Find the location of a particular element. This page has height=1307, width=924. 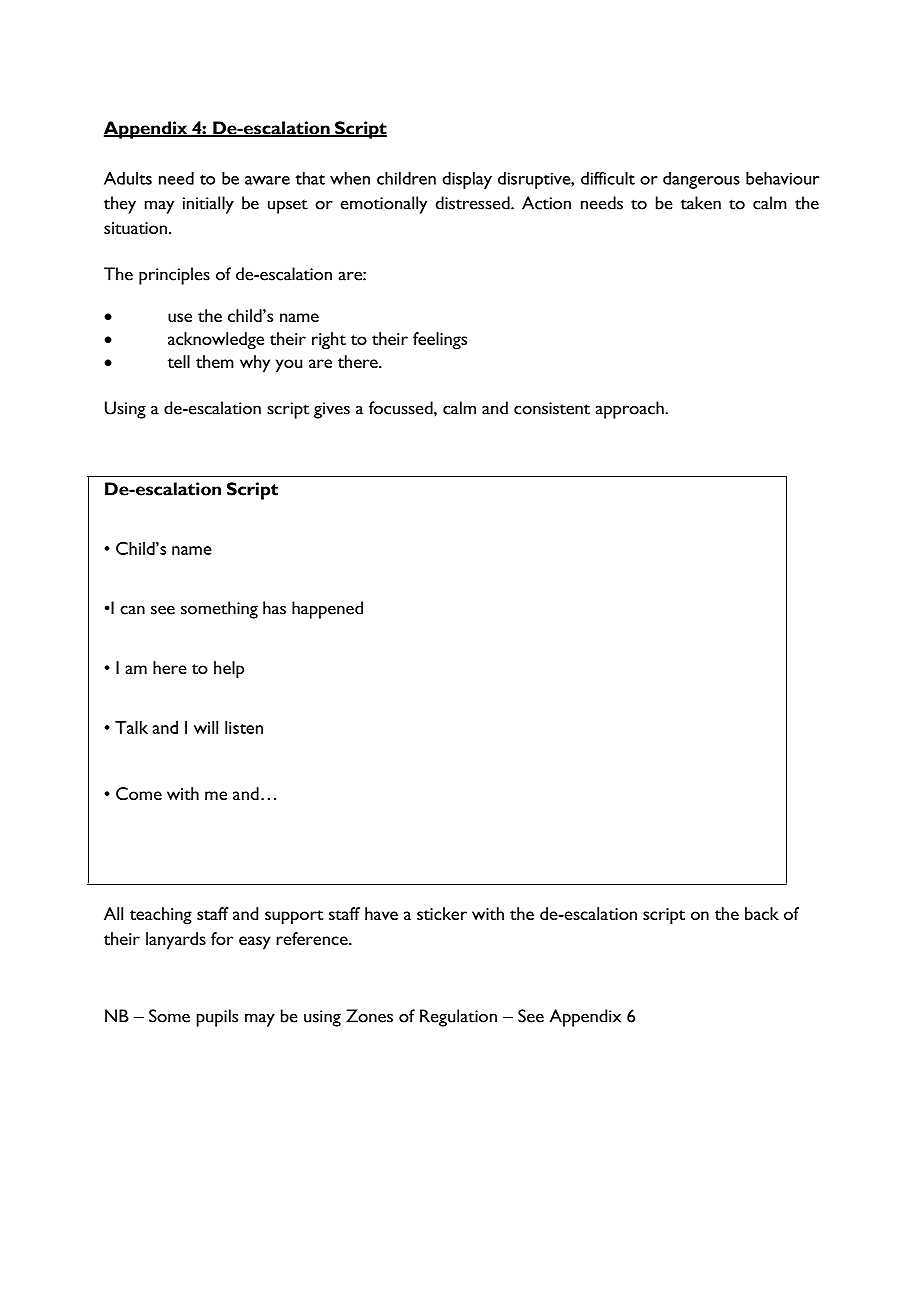

help is located at coordinates (229, 670).
